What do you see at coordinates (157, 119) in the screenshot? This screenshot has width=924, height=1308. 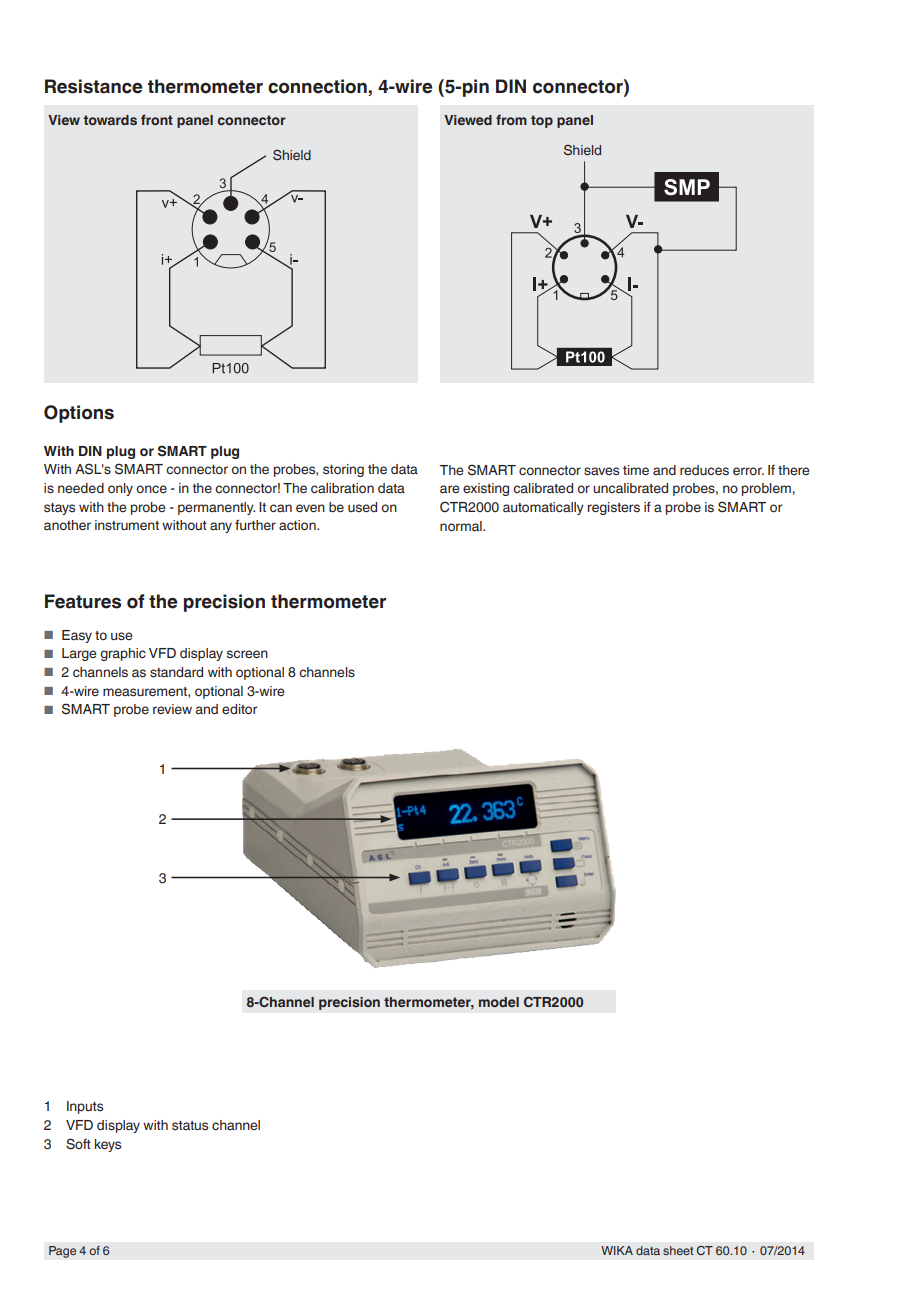 I see `front` at bounding box center [157, 119].
